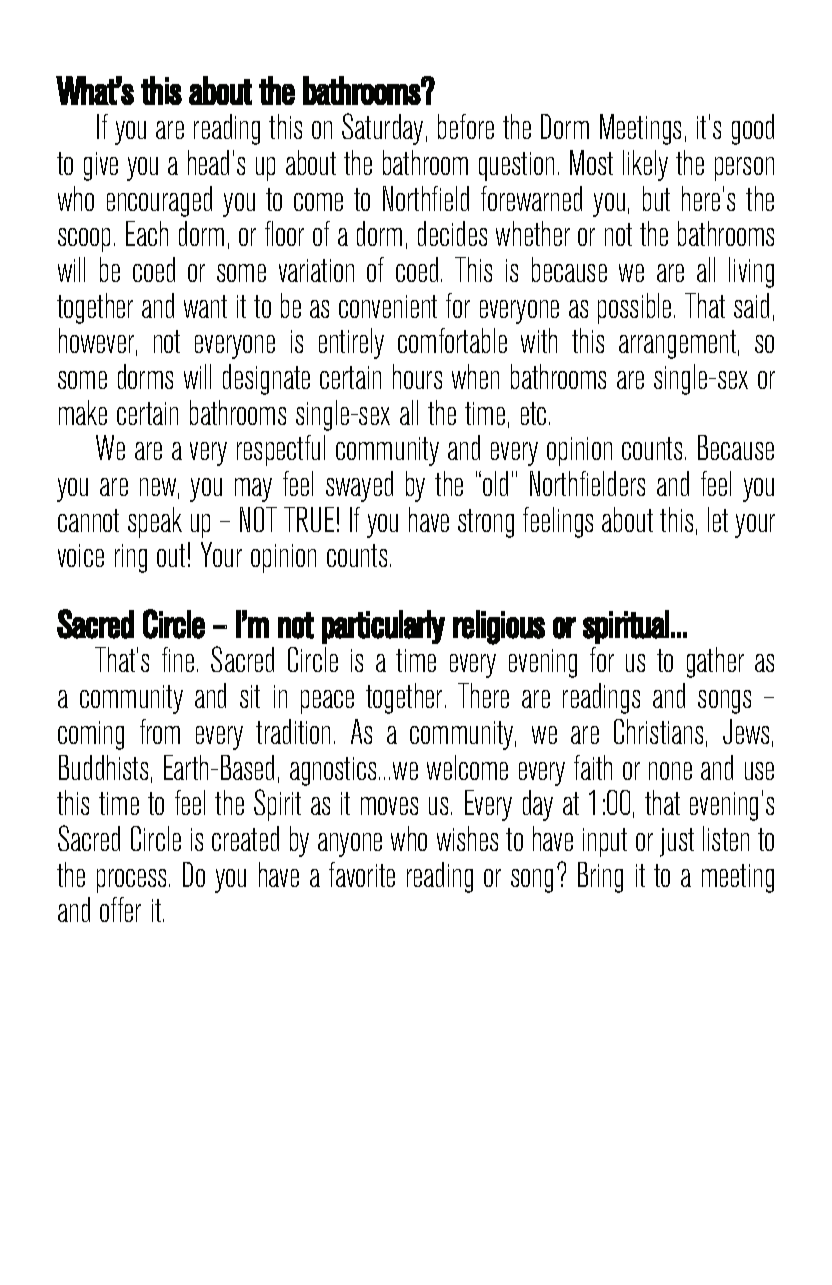 The width and height of the image is (832, 1285). Describe the element at coordinates (83, 412) in the image. I see `make` at that location.
